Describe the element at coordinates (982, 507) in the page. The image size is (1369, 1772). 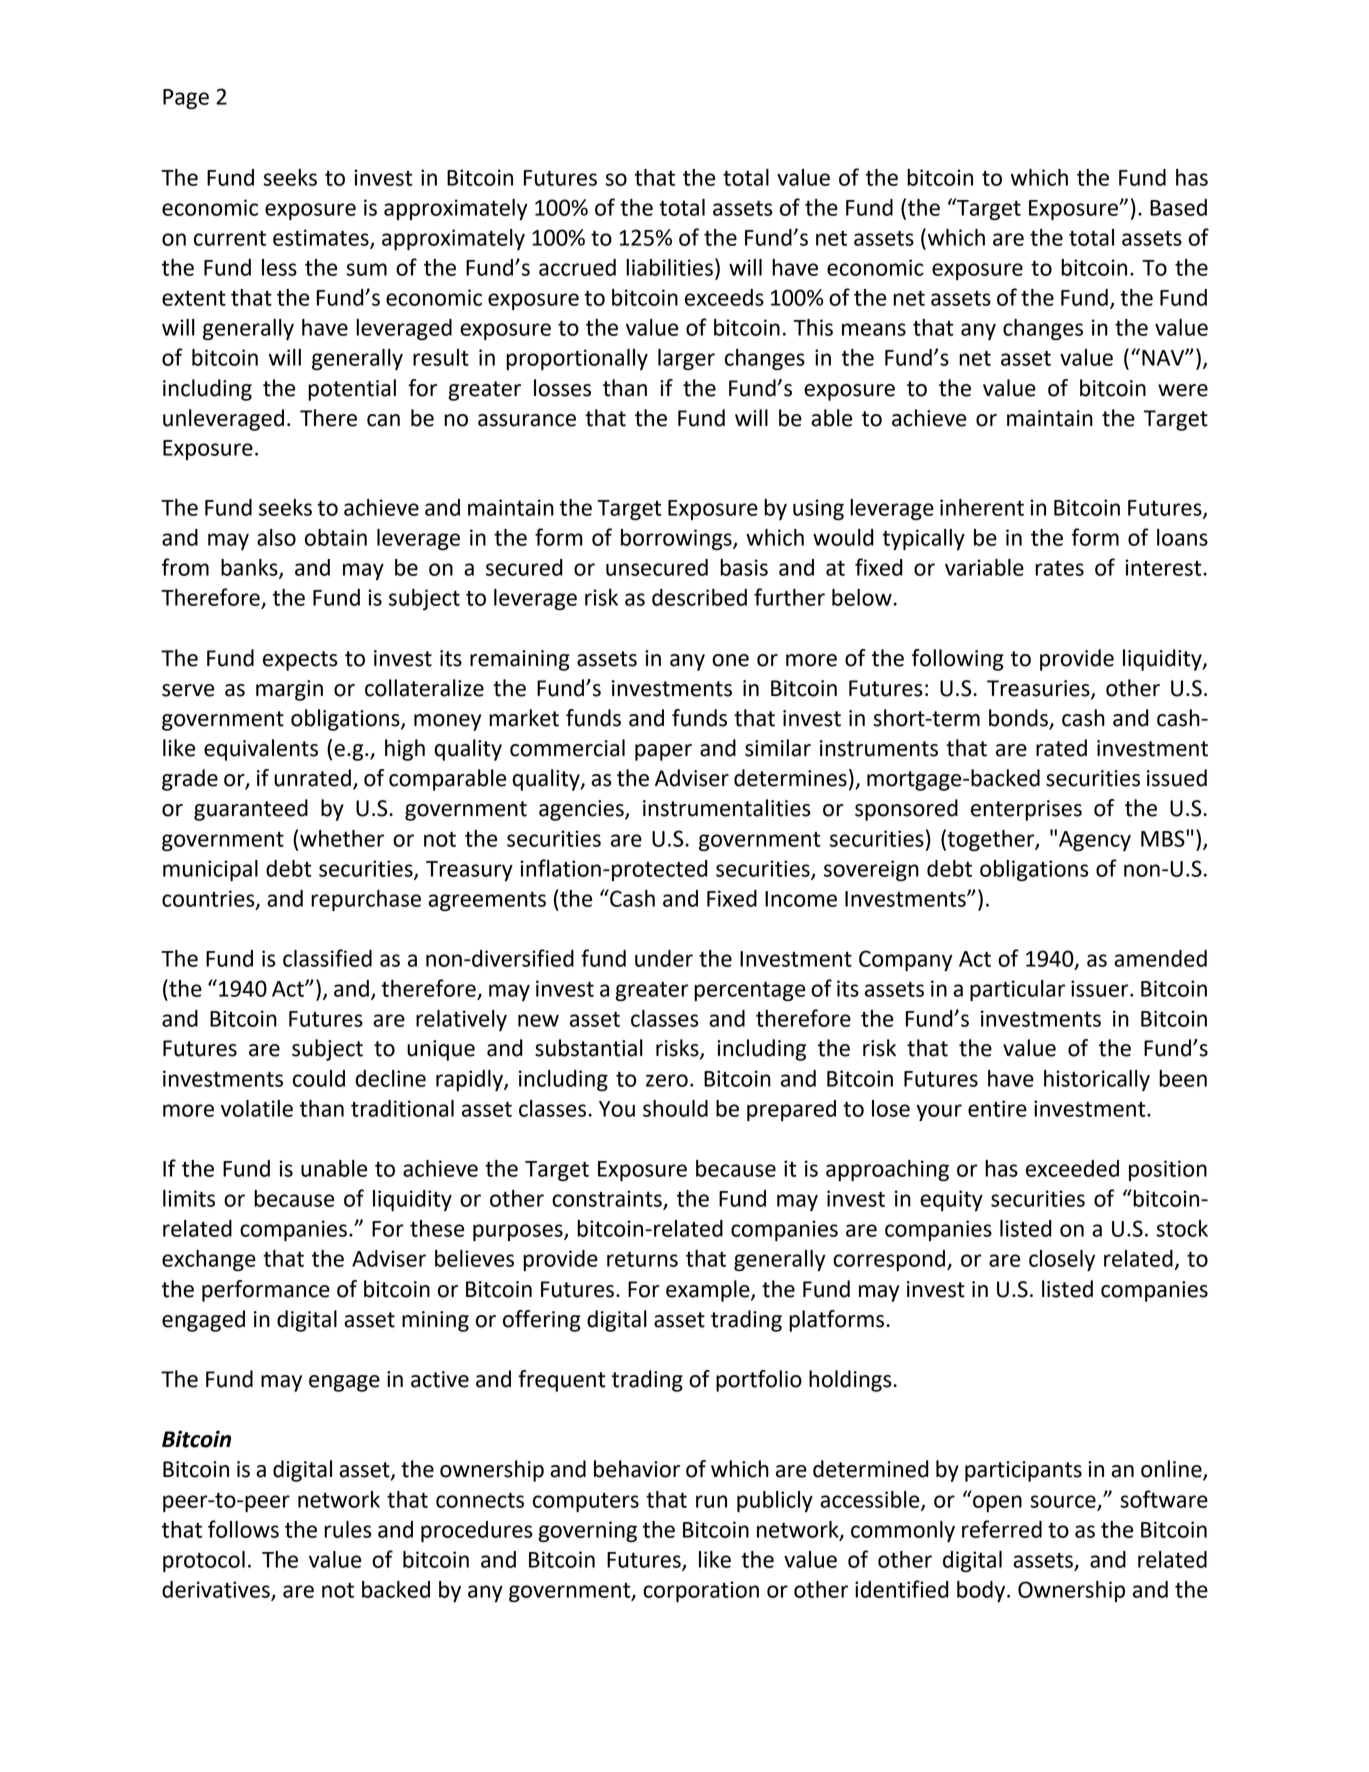
I see `inherent` at that location.
